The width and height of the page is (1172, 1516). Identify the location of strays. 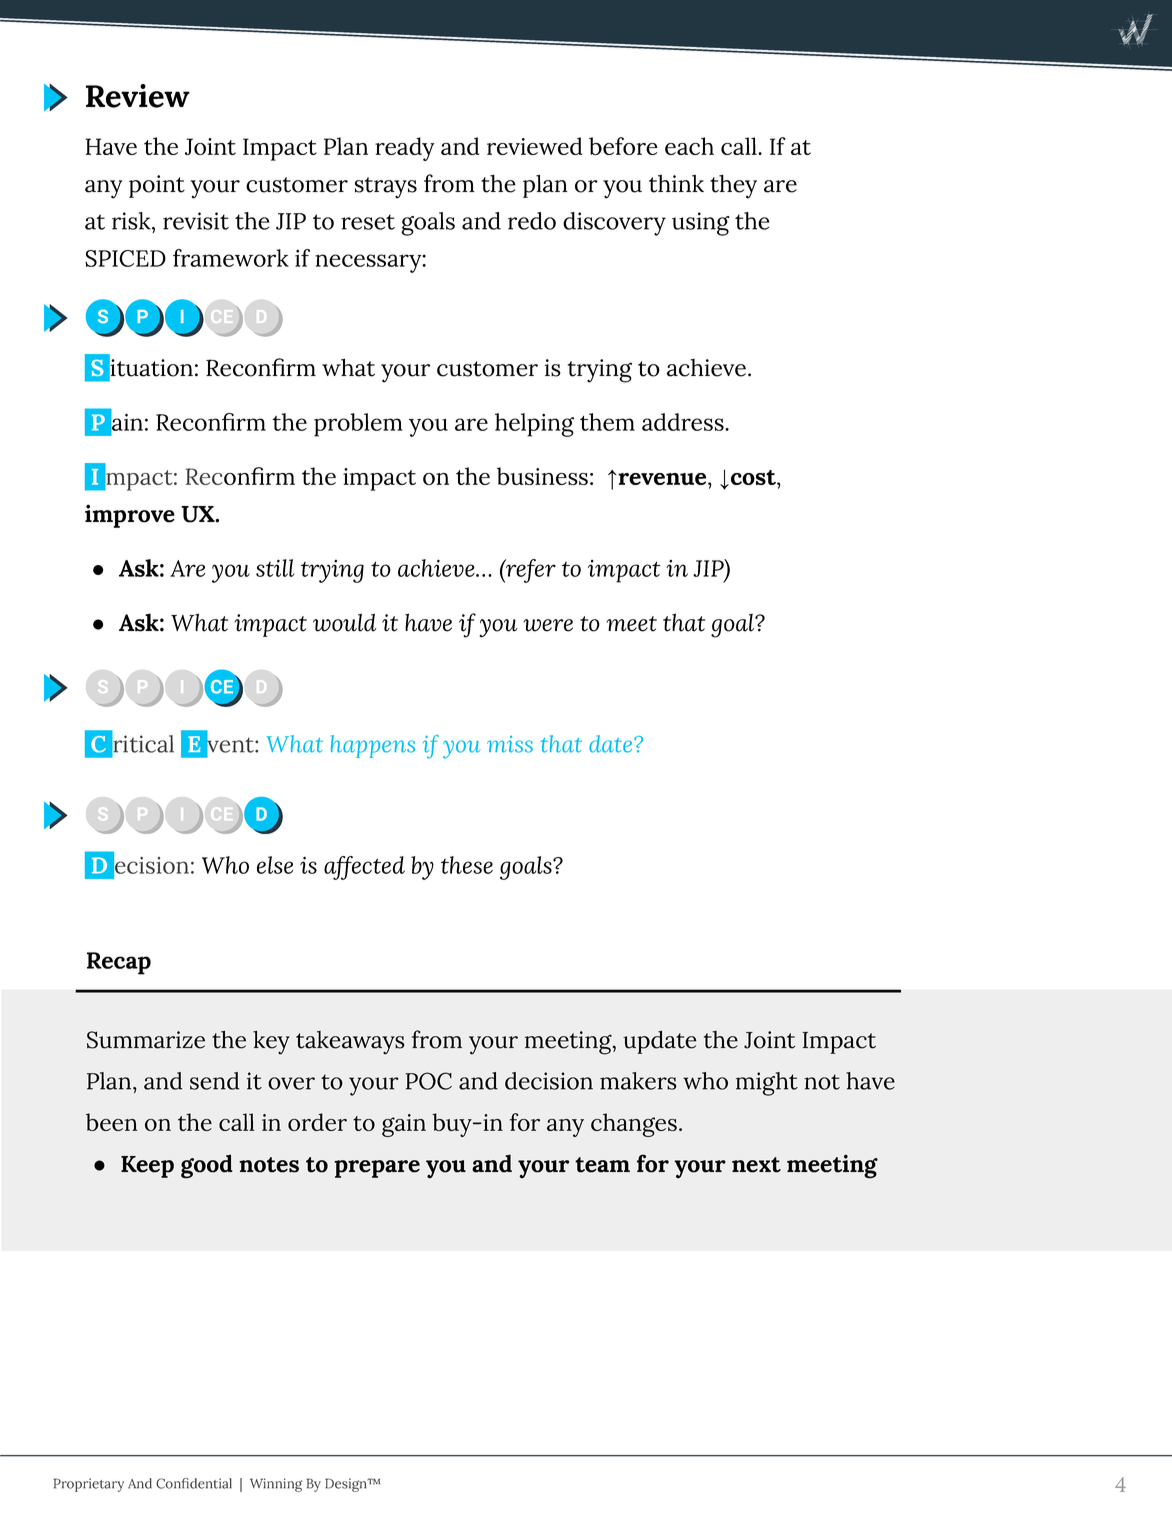
(386, 188).
